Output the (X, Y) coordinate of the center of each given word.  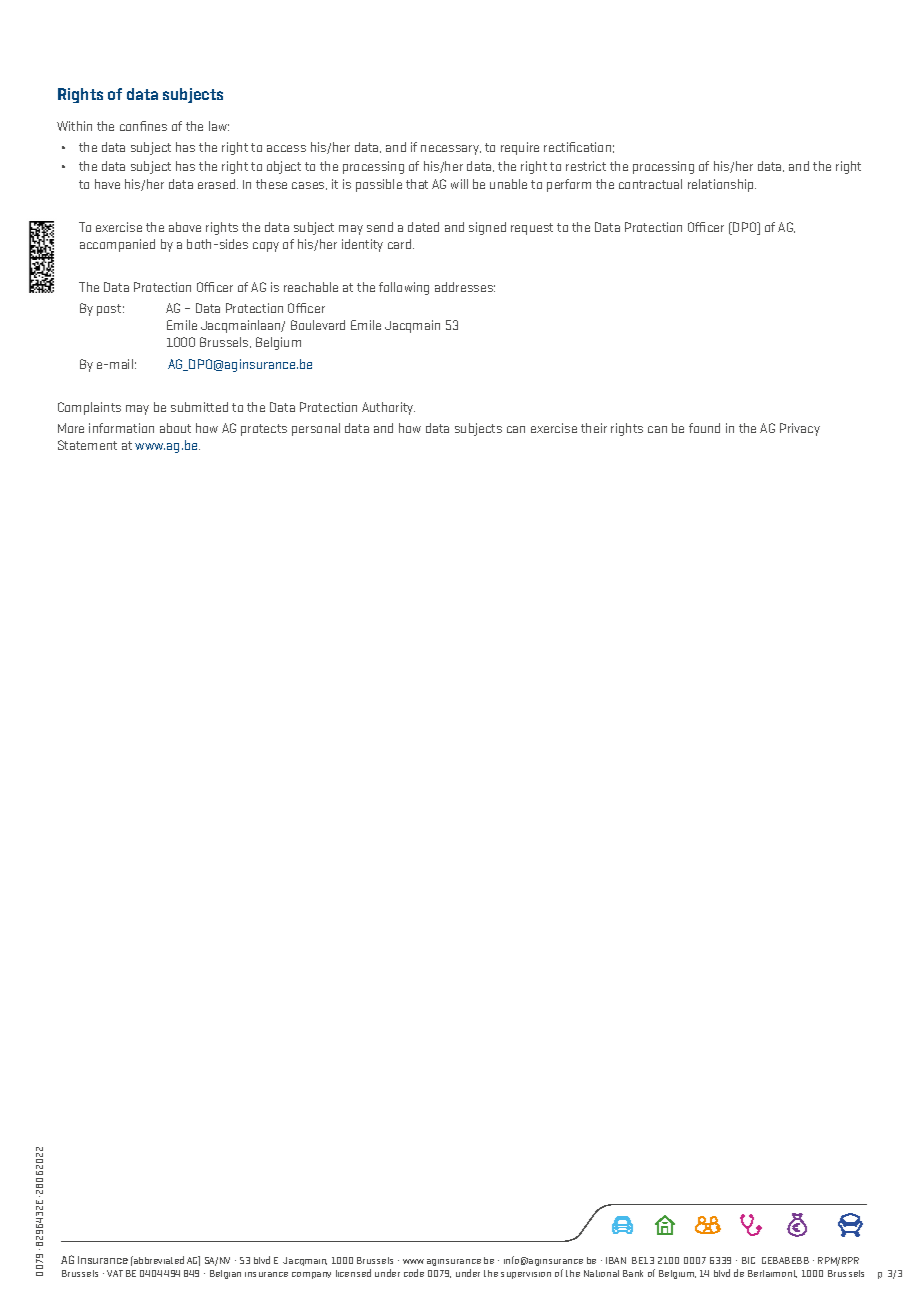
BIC (748, 1260)
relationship (722, 185)
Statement (87, 445)
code (414, 1273)
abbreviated (158, 1260)
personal (316, 429)
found (704, 428)
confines (143, 126)
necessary (451, 150)
